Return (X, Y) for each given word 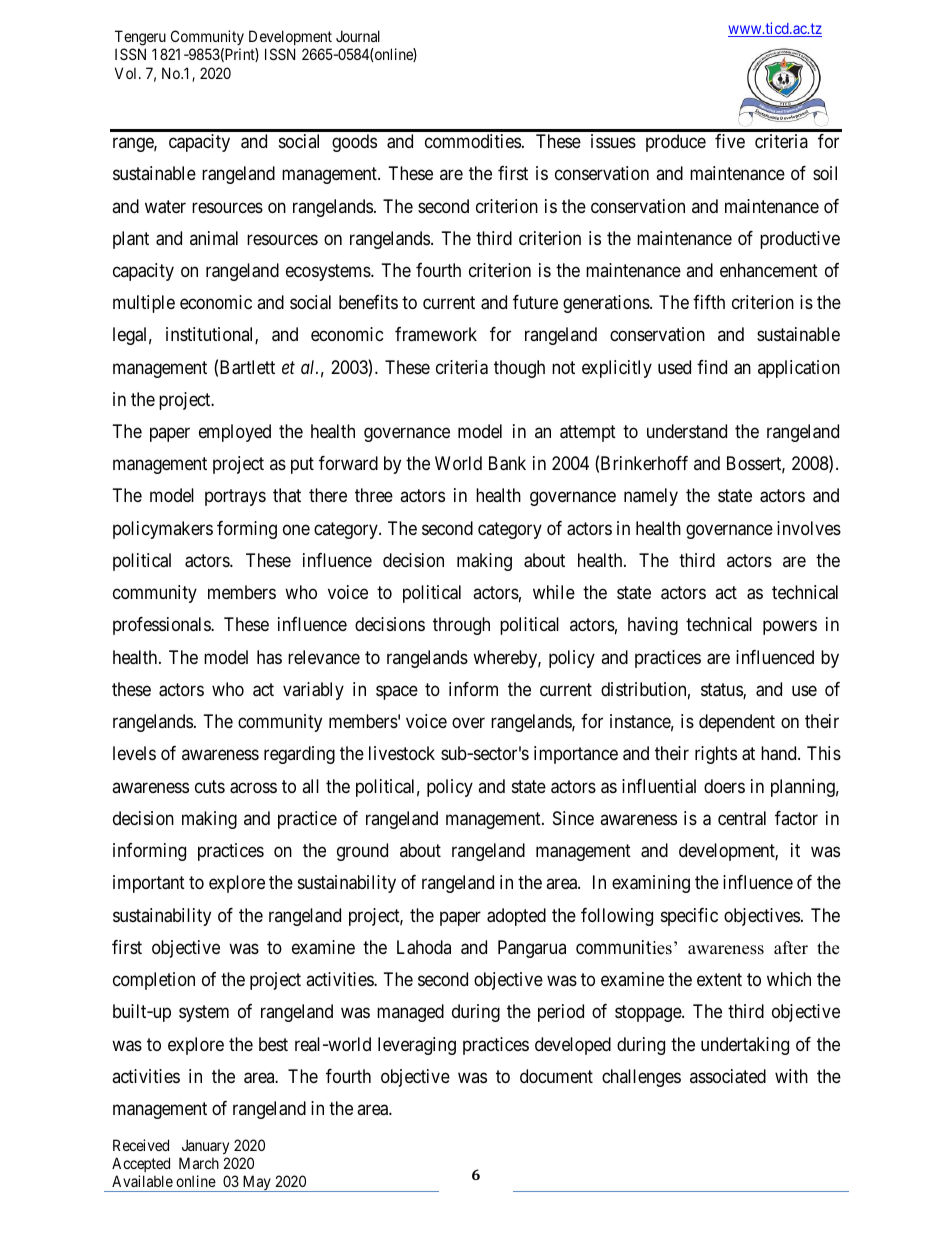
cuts (210, 786)
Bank (507, 463)
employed (235, 433)
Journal (358, 36)
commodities (473, 141)
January (204, 1148)
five (730, 141)
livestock (402, 753)
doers (724, 786)
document (556, 1076)
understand (687, 431)
